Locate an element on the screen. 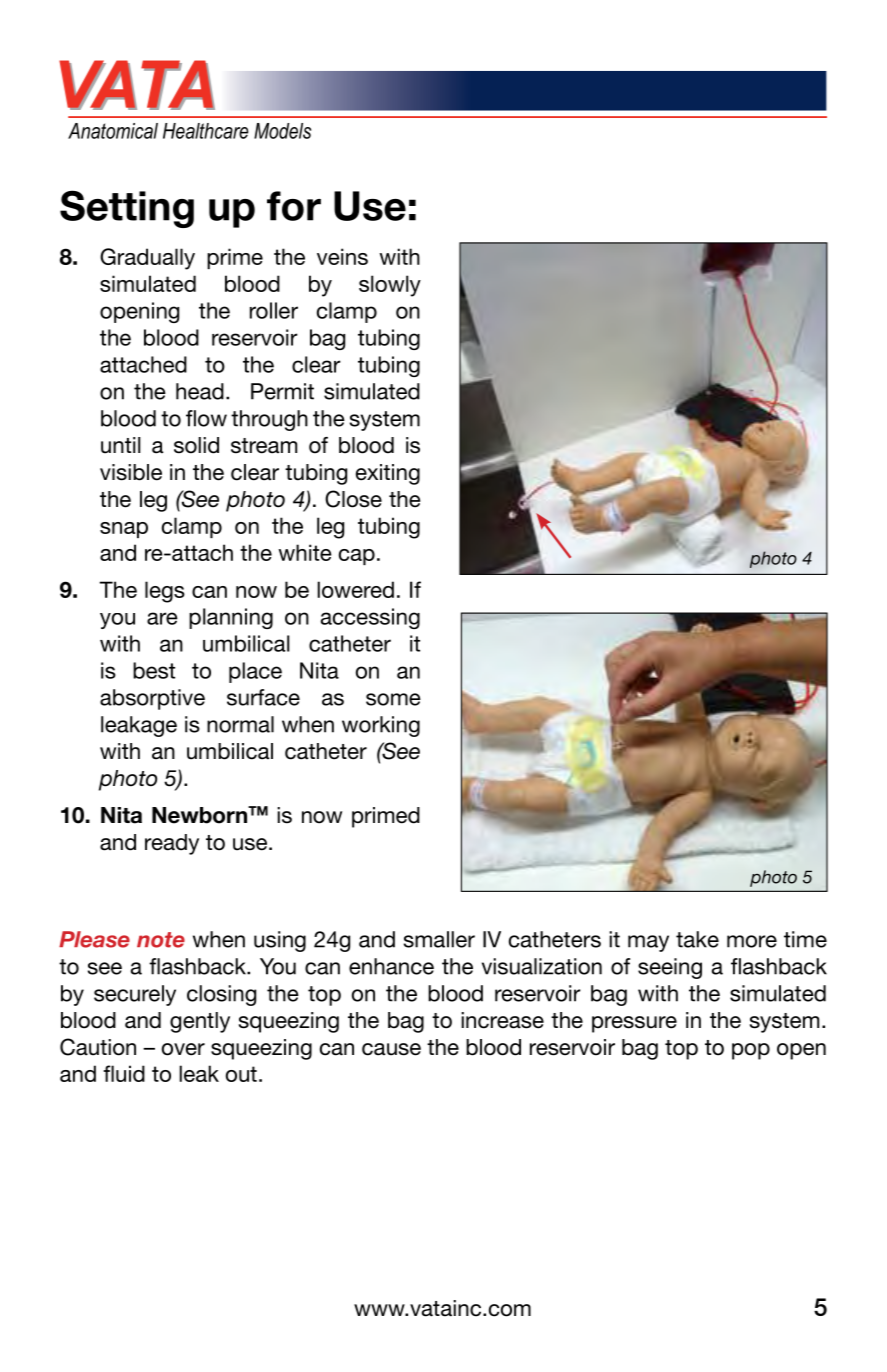  slowly is located at coordinates (390, 286).
